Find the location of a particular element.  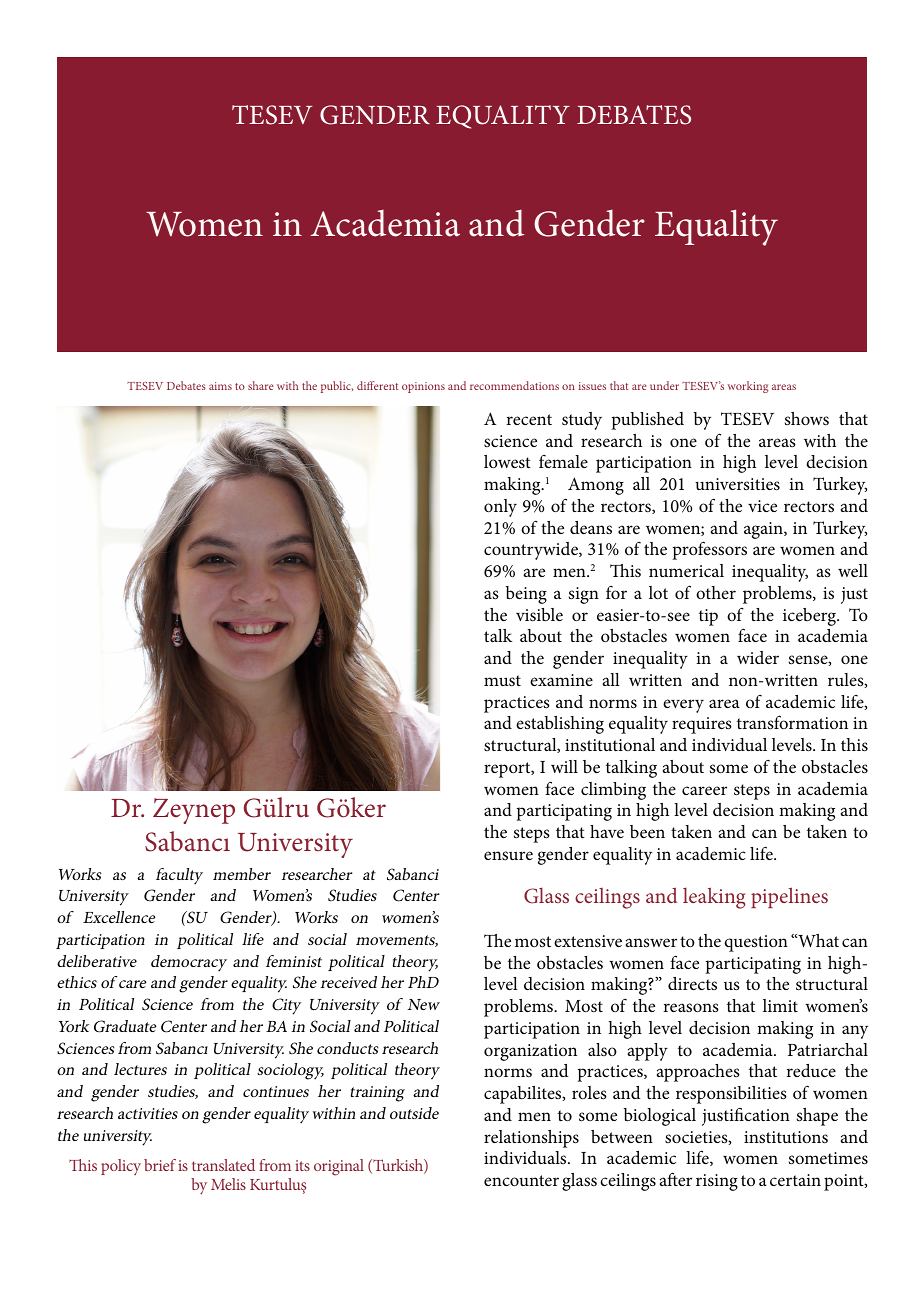

Zeynep is located at coordinates (194, 811).
